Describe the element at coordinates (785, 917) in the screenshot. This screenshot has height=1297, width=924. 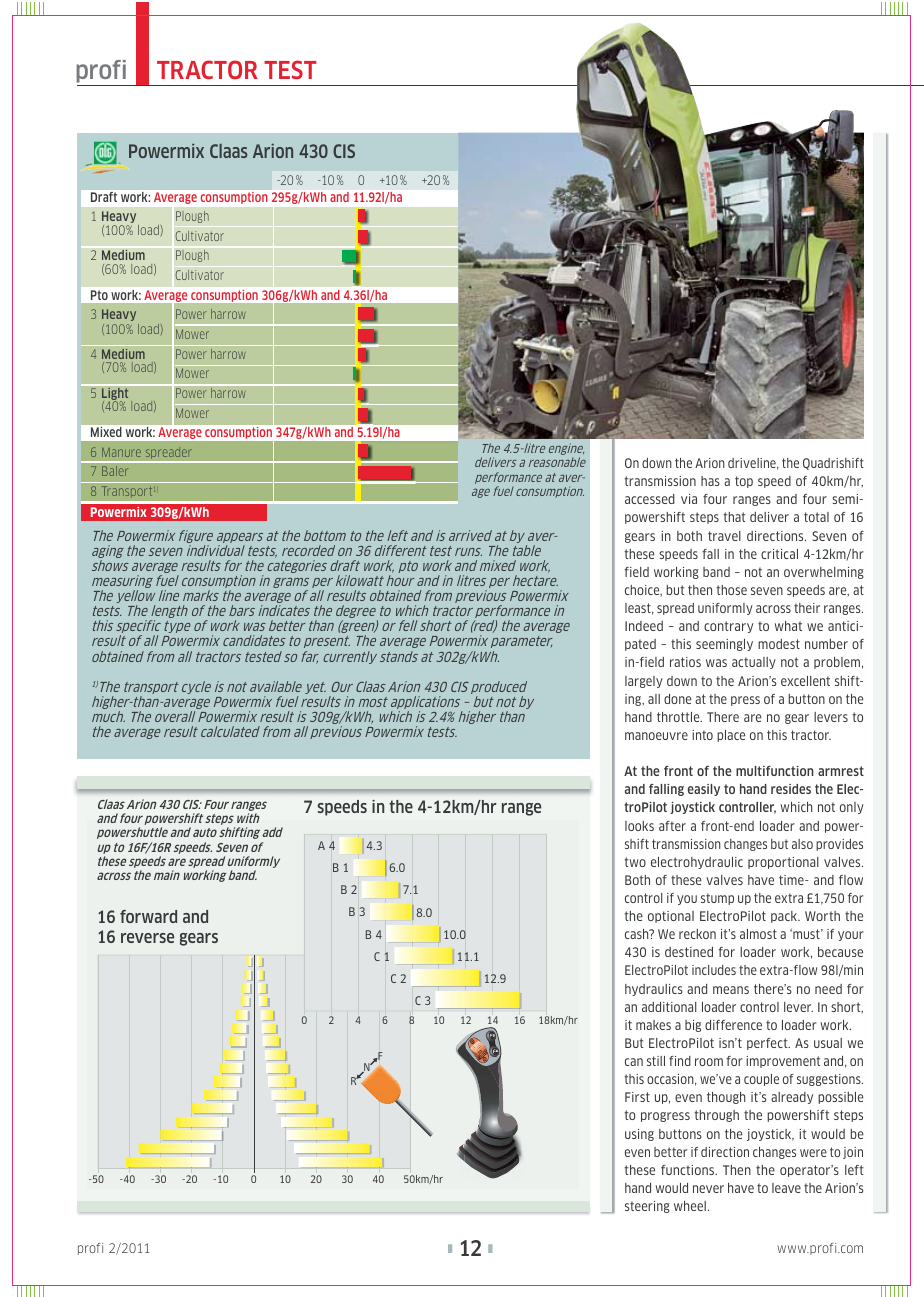
I see `pack` at that location.
